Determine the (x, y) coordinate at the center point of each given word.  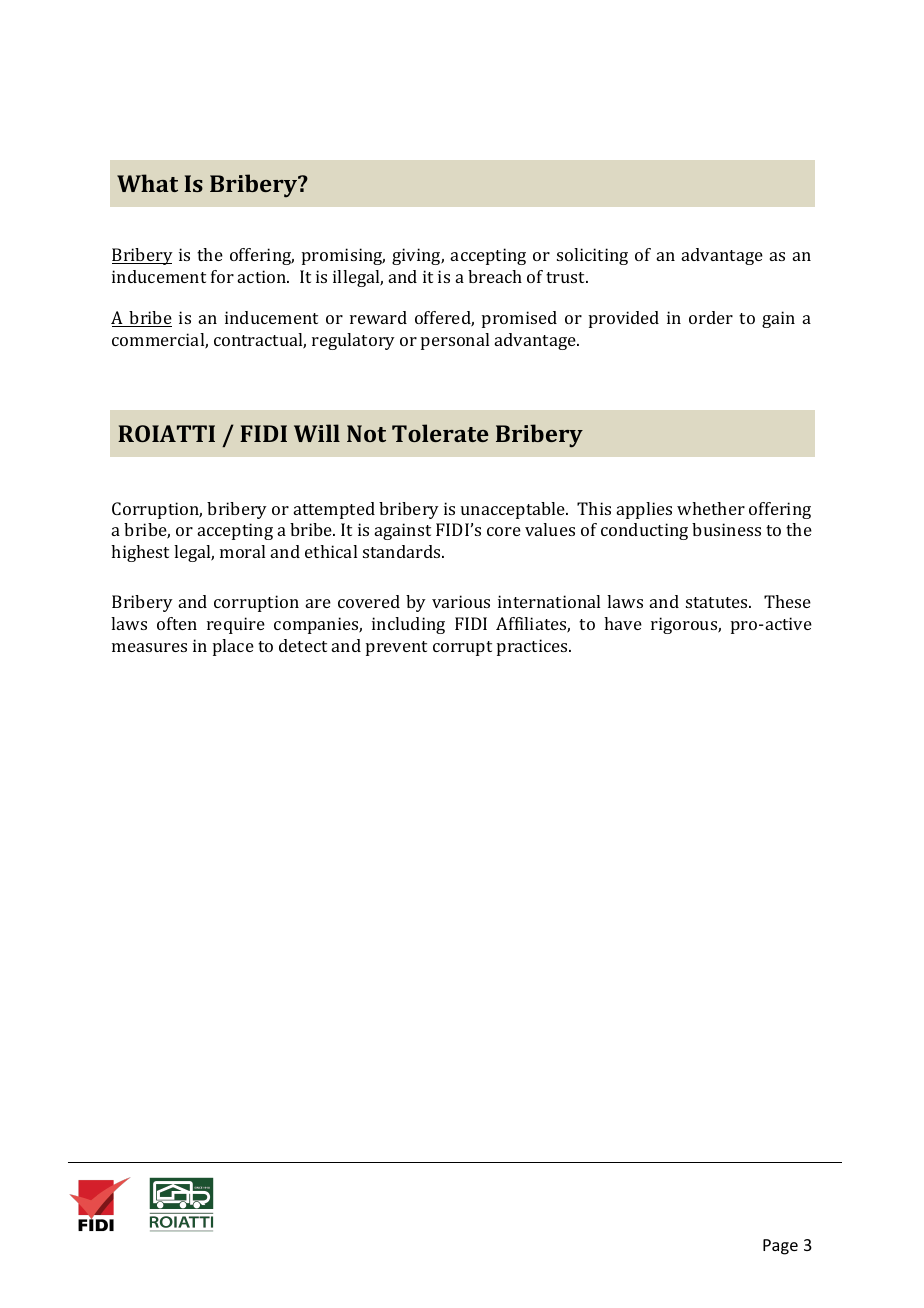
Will (317, 433)
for (222, 276)
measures (149, 647)
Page (780, 1247)
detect (303, 645)
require (236, 625)
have (623, 623)
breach (495, 276)
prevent (396, 648)
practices (533, 647)
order (711, 317)
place (233, 647)
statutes (718, 602)
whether (711, 508)
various (461, 601)
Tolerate (440, 433)
